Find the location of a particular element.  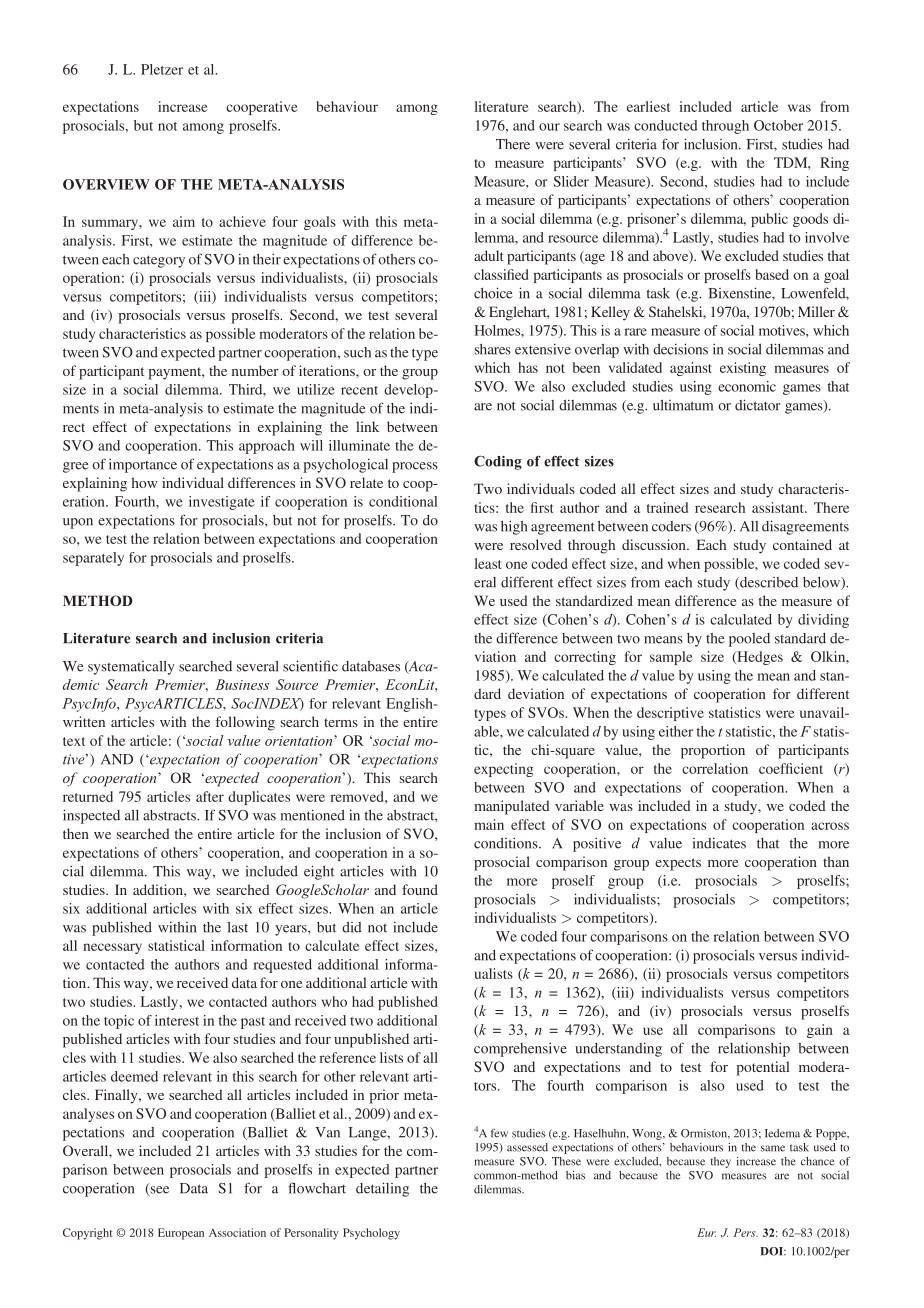

Slider is located at coordinates (571, 181).
